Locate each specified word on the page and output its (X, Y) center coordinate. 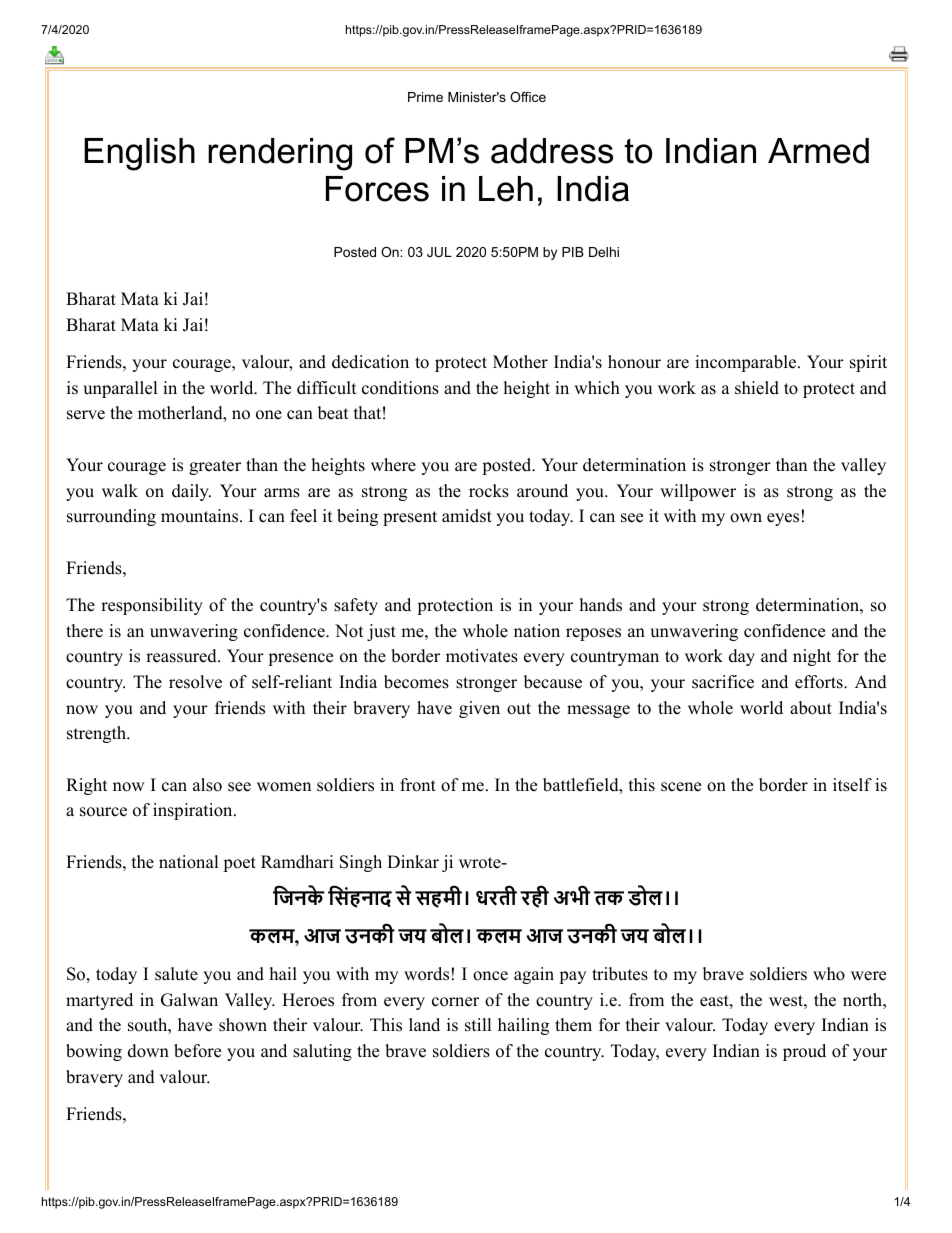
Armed (818, 151)
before (197, 1051)
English (139, 154)
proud (804, 1052)
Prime (425, 97)
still (478, 1025)
